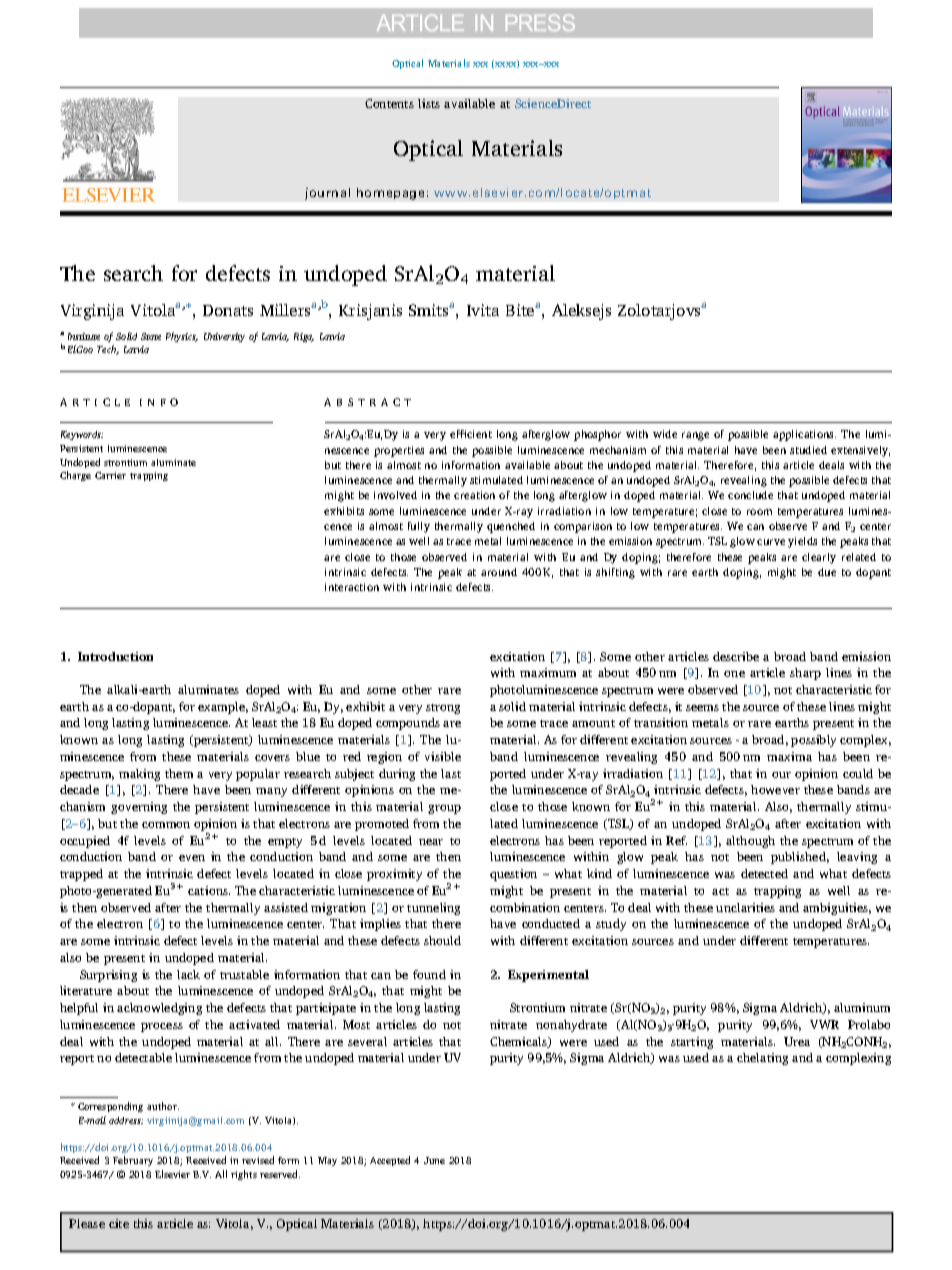 The width and height of the screenshot is (952, 1270). I want to click on chelating, so click(762, 1059).
